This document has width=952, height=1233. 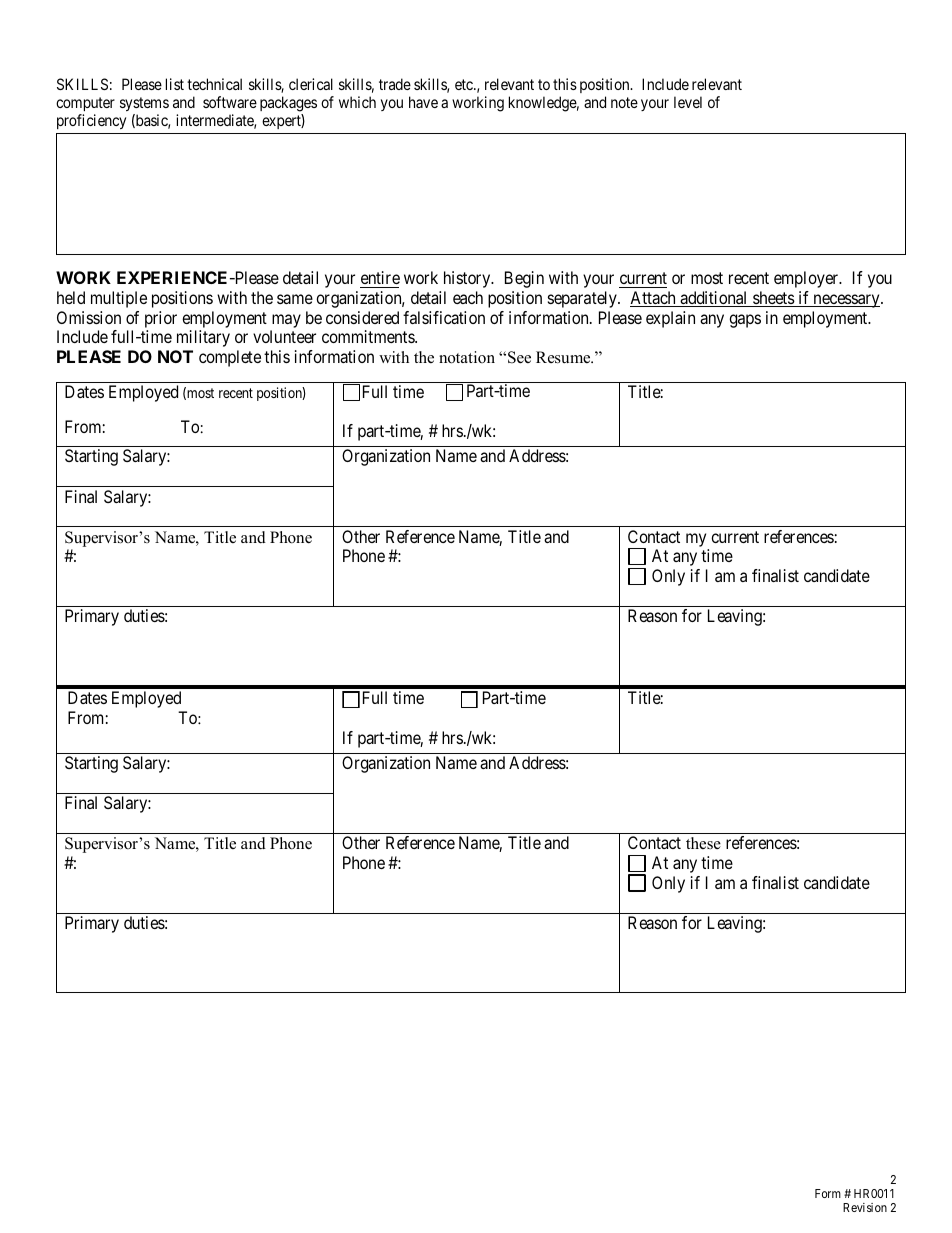 What do you see at coordinates (144, 104) in the document?
I see `systems` at bounding box center [144, 104].
